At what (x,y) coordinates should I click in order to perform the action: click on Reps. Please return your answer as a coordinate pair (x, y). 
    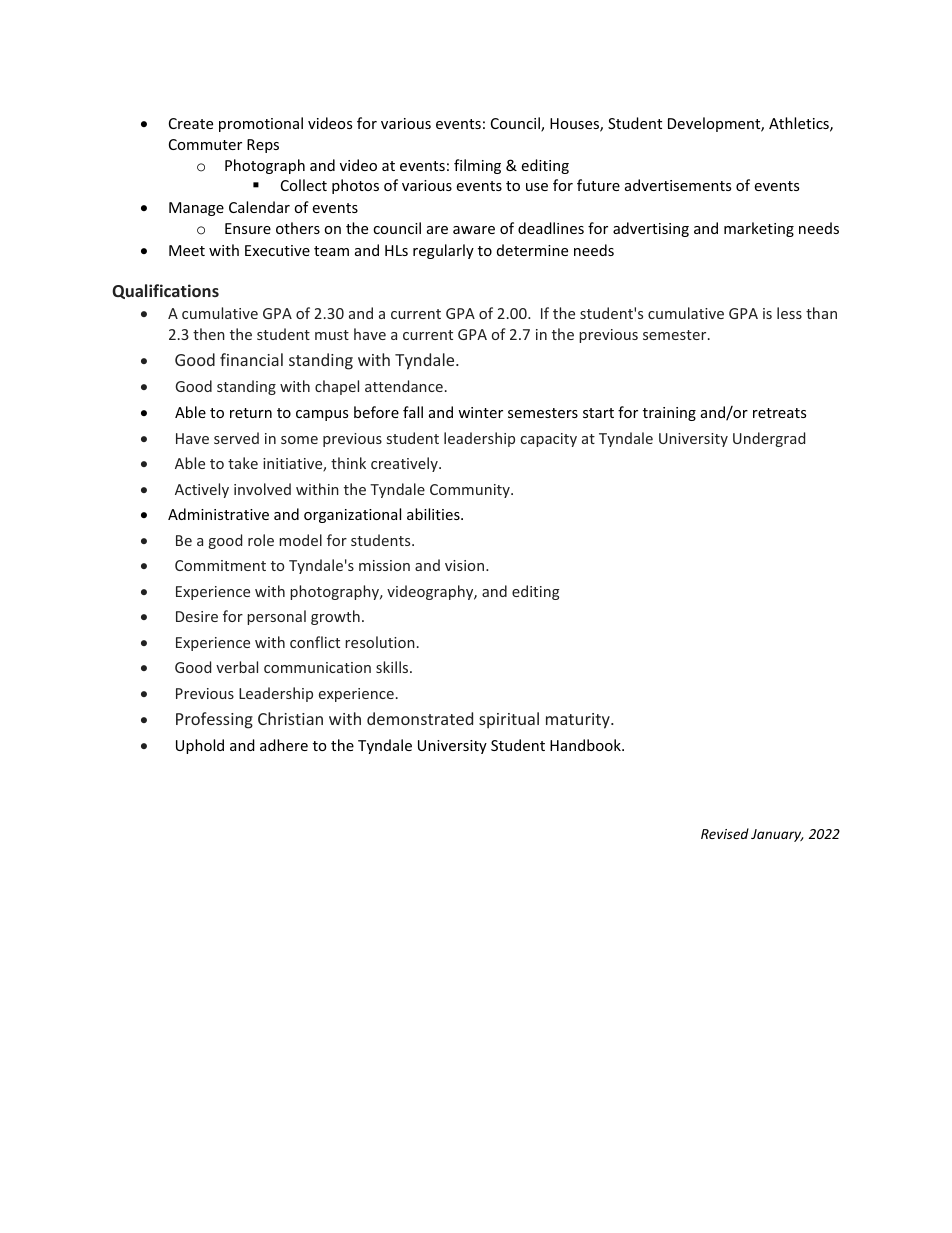
    Looking at the image, I should click on (263, 146).
